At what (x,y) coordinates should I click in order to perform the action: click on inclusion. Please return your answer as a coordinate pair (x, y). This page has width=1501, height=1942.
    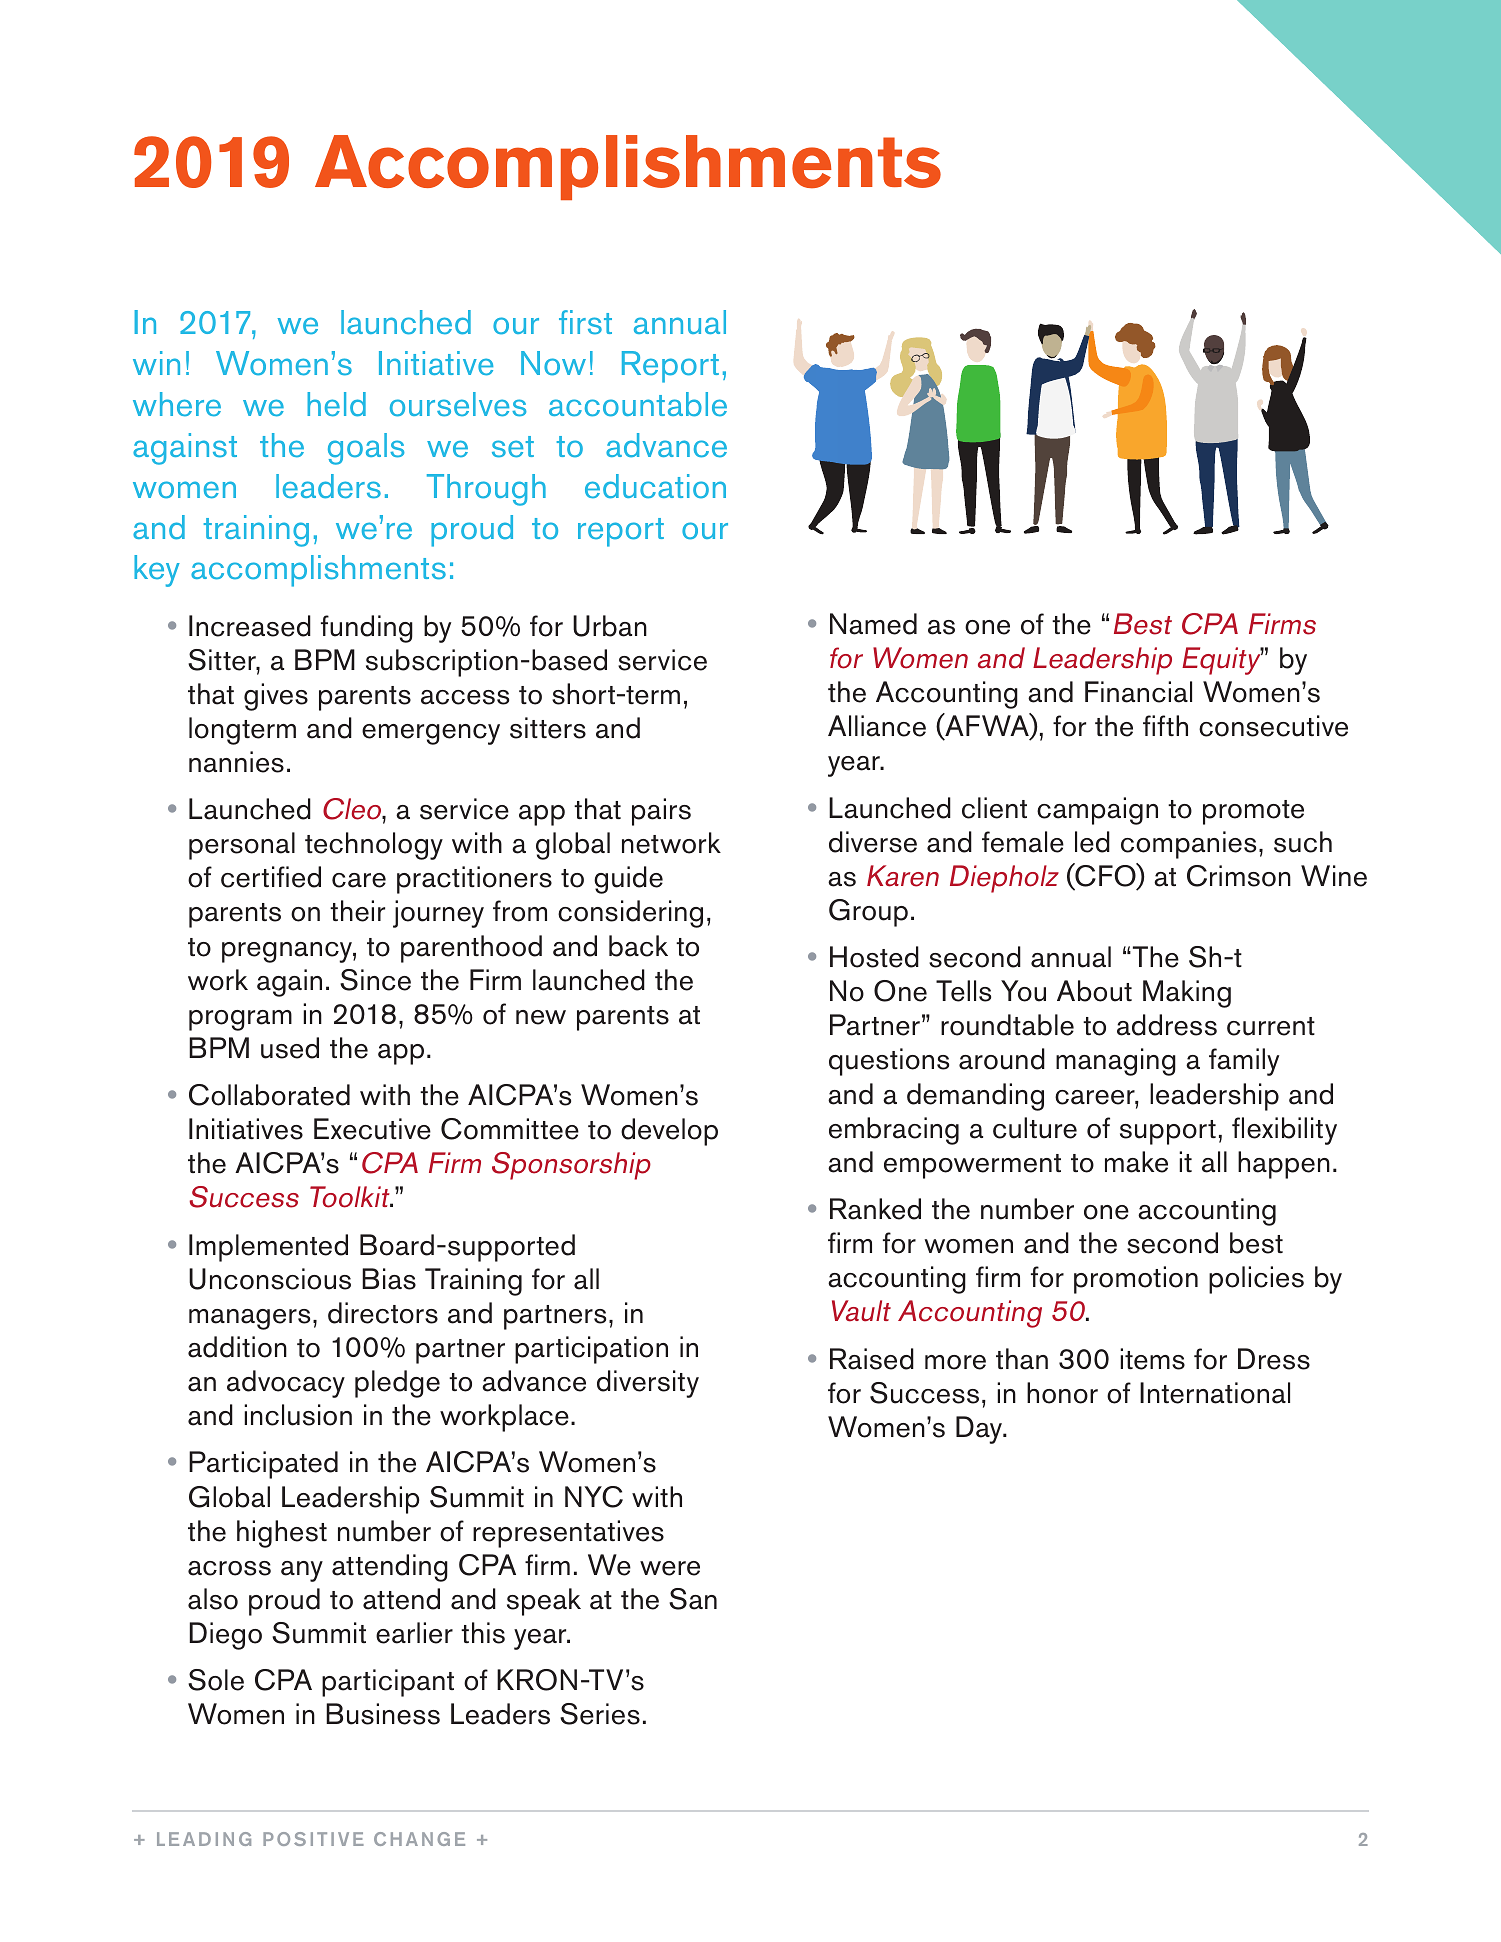
    Looking at the image, I should click on (298, 1415).
